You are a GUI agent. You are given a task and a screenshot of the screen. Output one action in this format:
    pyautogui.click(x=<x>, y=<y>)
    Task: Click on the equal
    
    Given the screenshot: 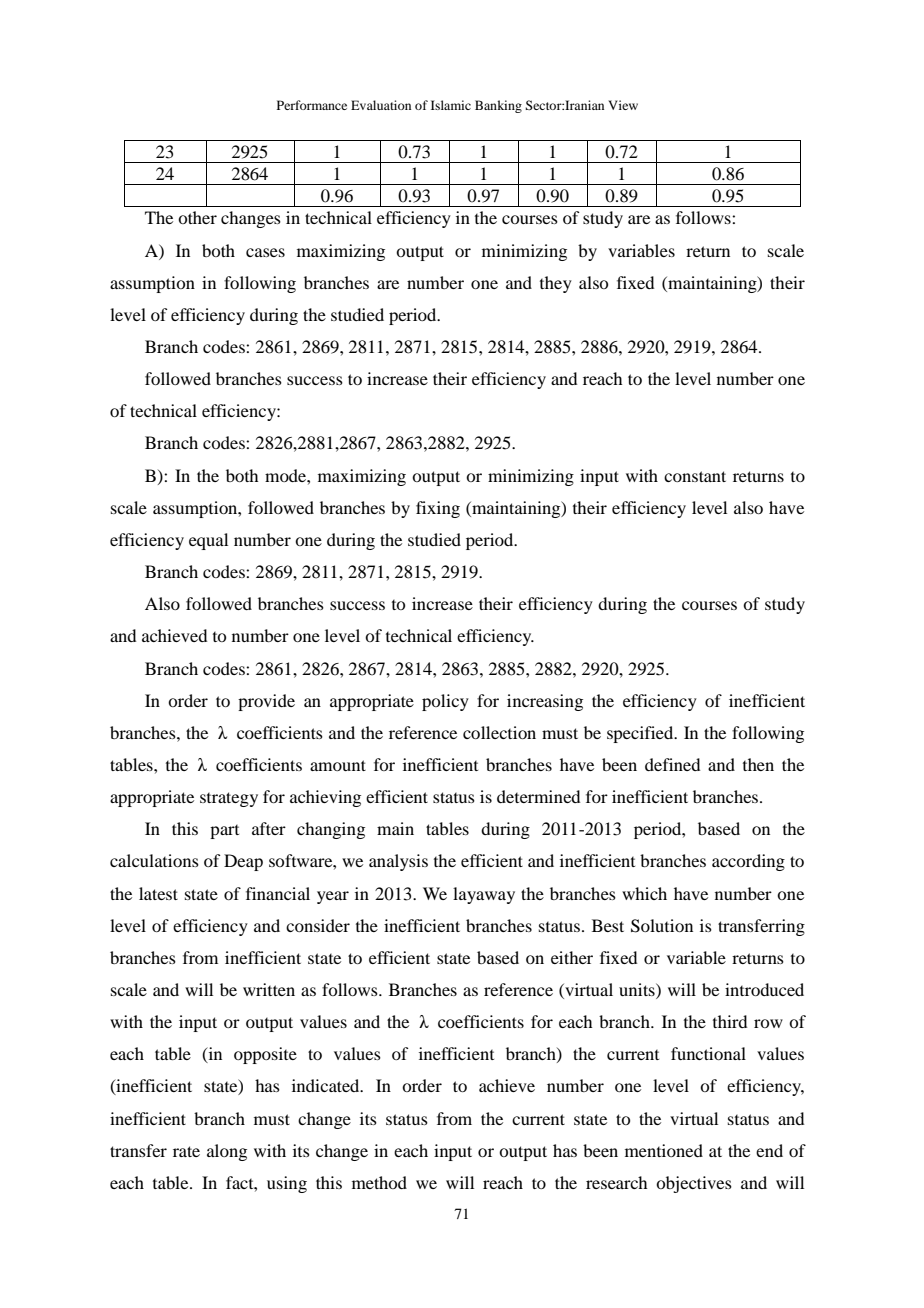 What is the action you would take?
    pyautogui.click(x=208, y=541)
